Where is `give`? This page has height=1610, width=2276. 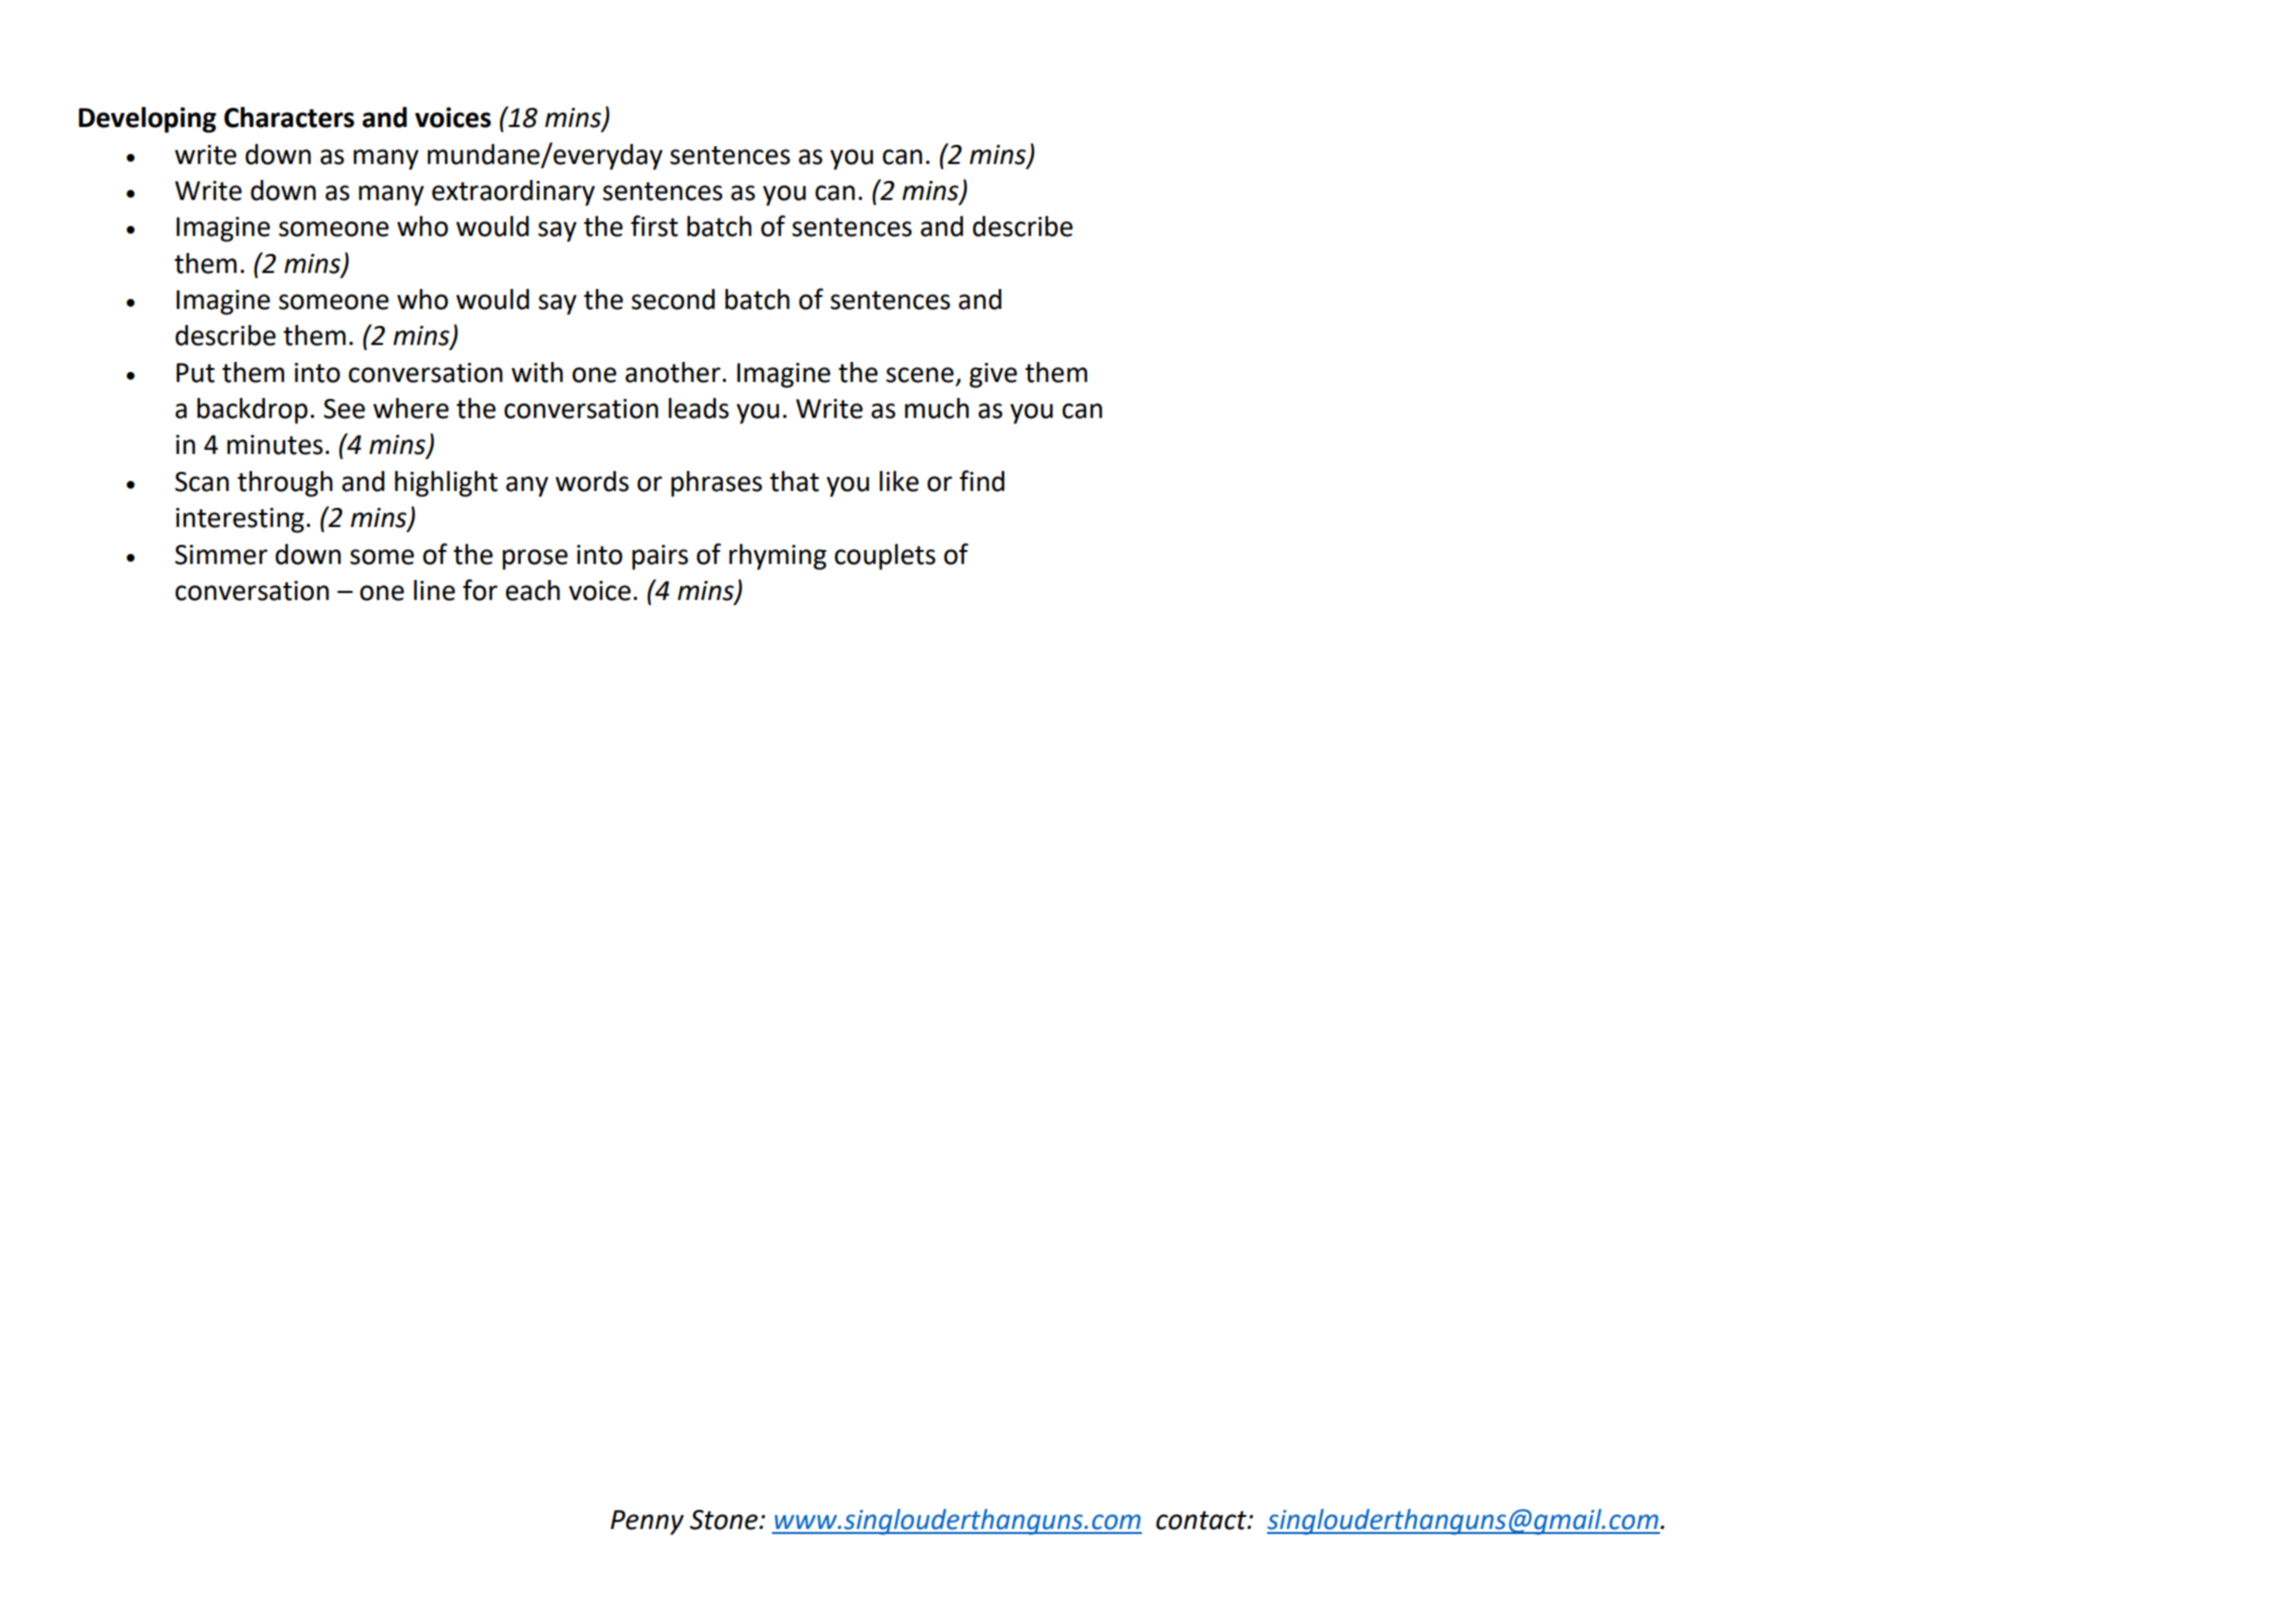 give is located at coordinates (993, 375).
